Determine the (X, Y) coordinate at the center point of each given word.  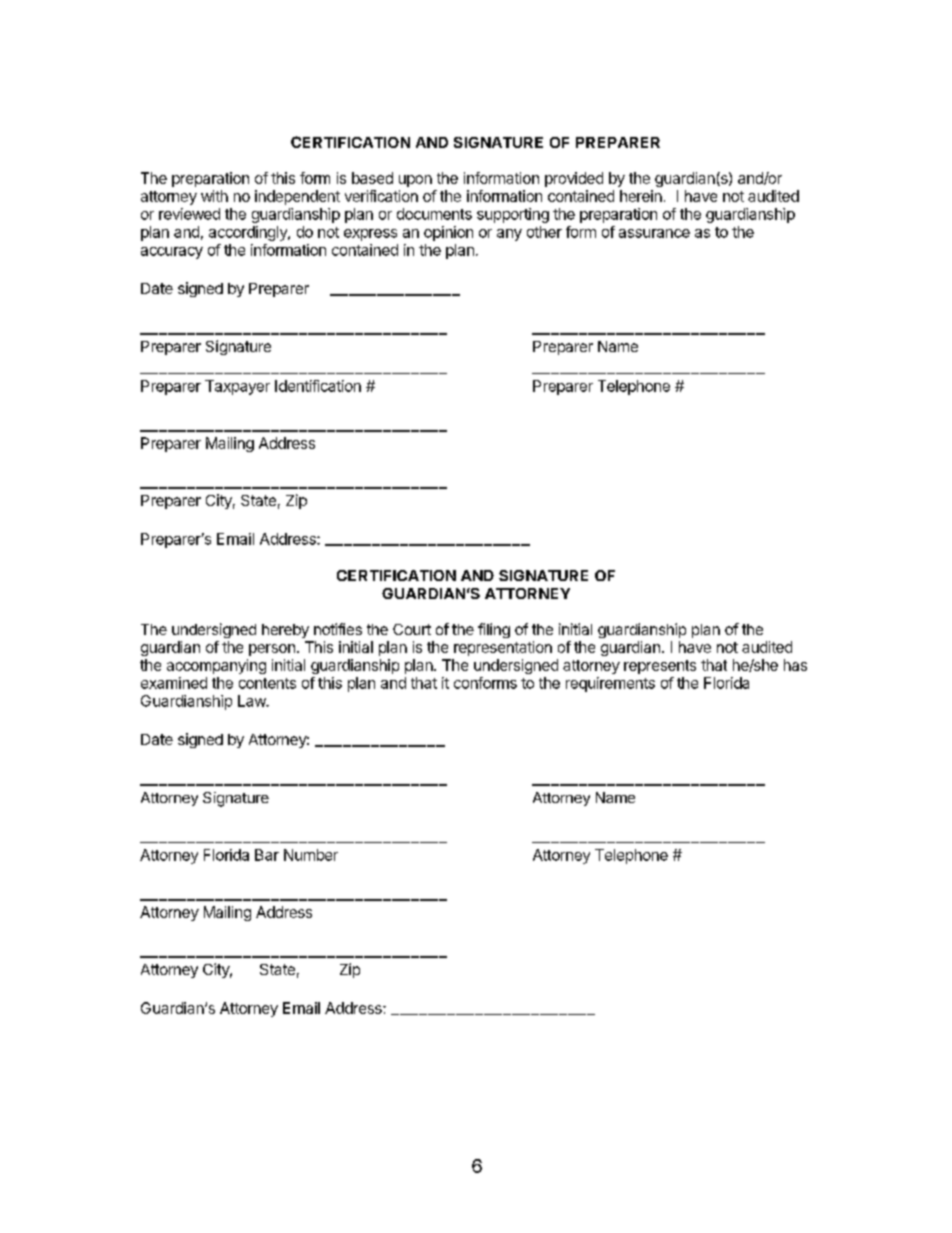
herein (641, 196)
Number (311, 855)
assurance (654, 233)
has (795, 665)
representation (503, 648)
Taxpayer (237, 387)
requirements (610, 684)
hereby (285, 631)
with (214, 196)
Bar (267, 855)
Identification (318, 386)
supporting (513, 215)
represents (660, 667)
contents (267, 683)
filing (494, 630)
